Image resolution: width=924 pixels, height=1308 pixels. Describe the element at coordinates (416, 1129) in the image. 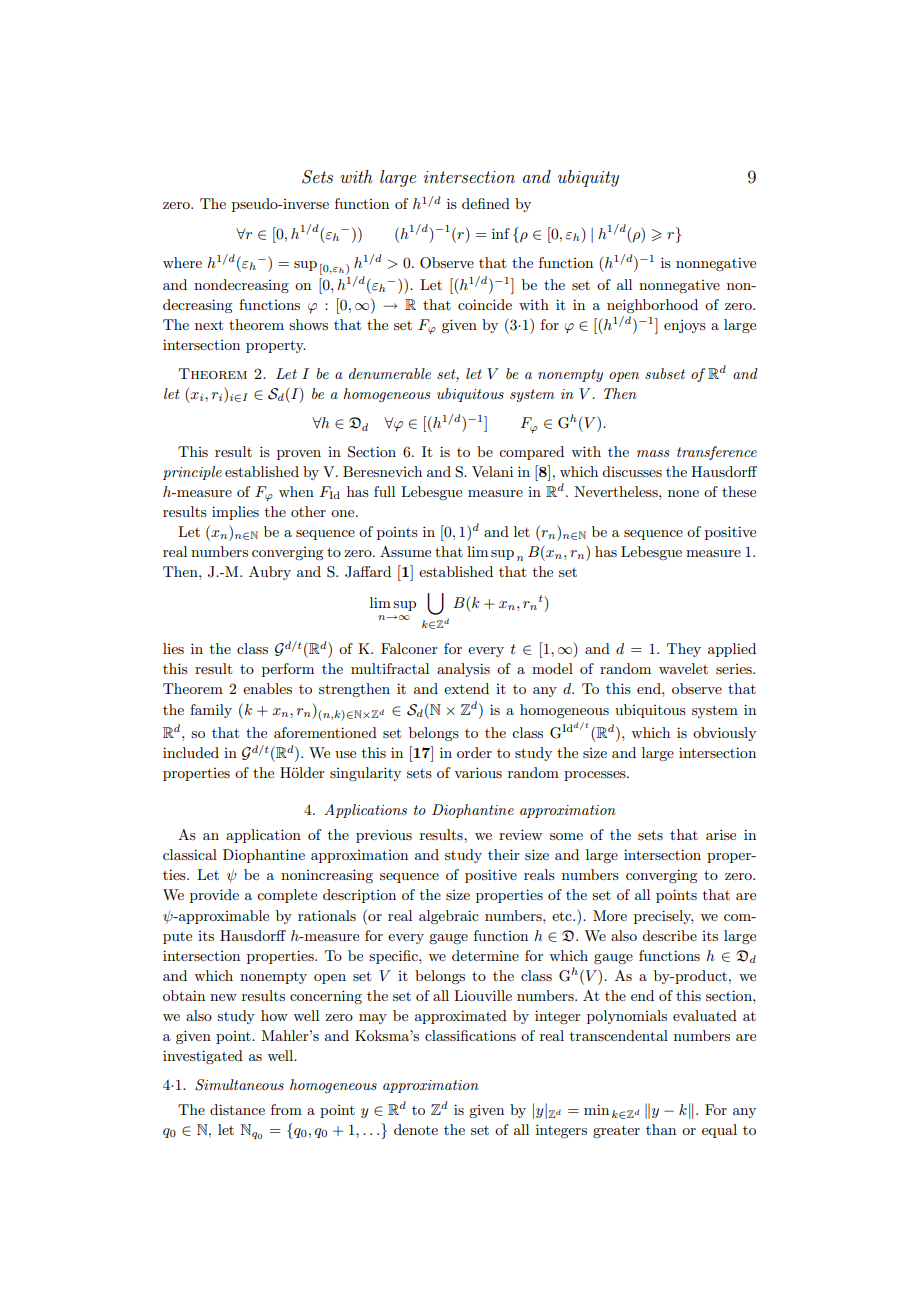

I see `denote` at that location.
